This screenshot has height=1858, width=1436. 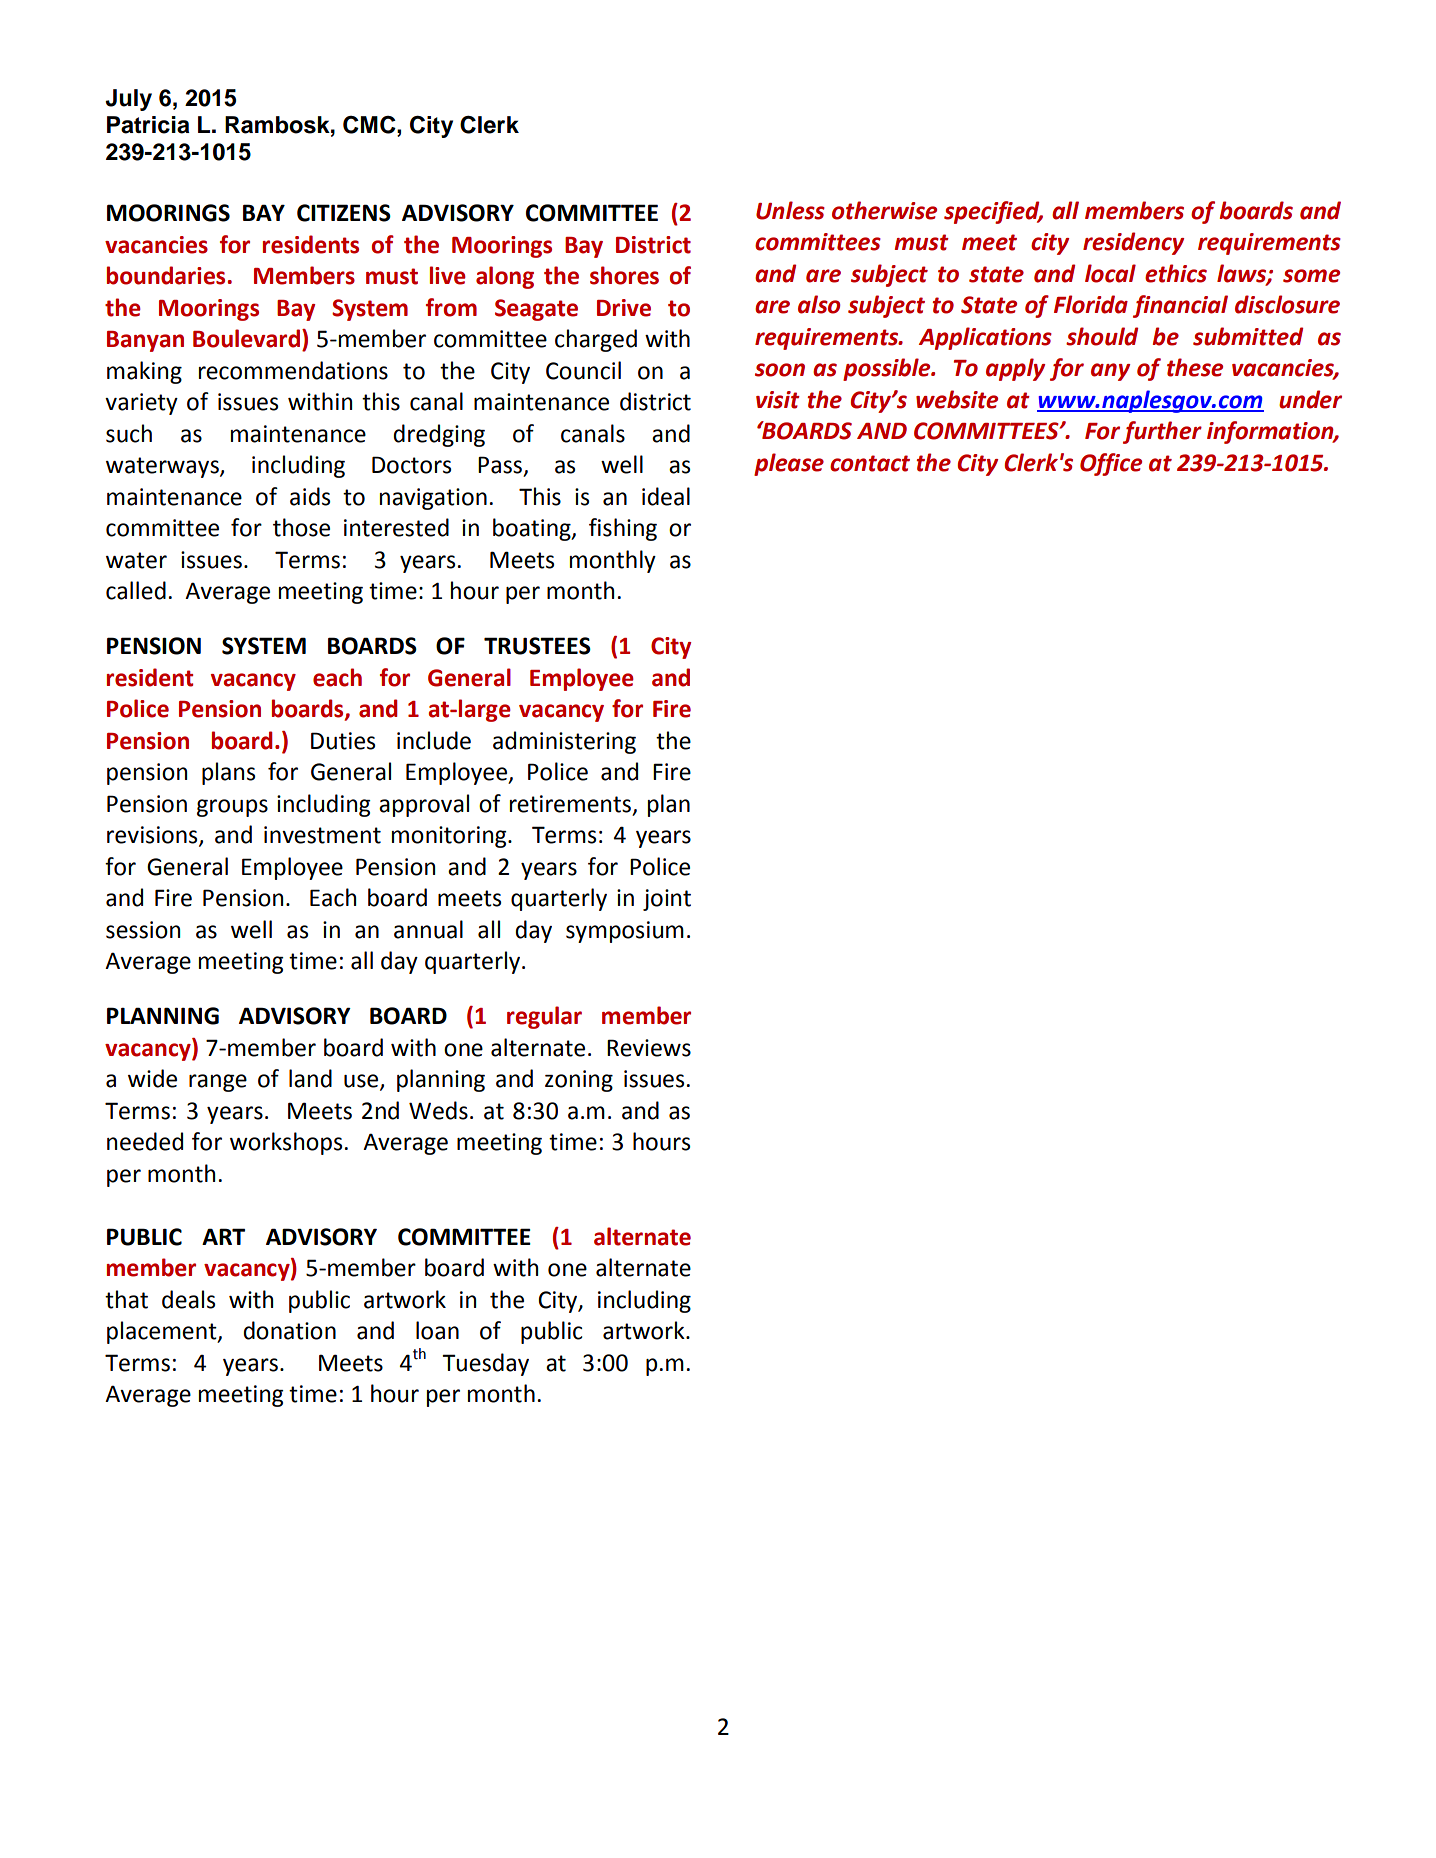 I want to click on soon, so click(x=780, y=370).
